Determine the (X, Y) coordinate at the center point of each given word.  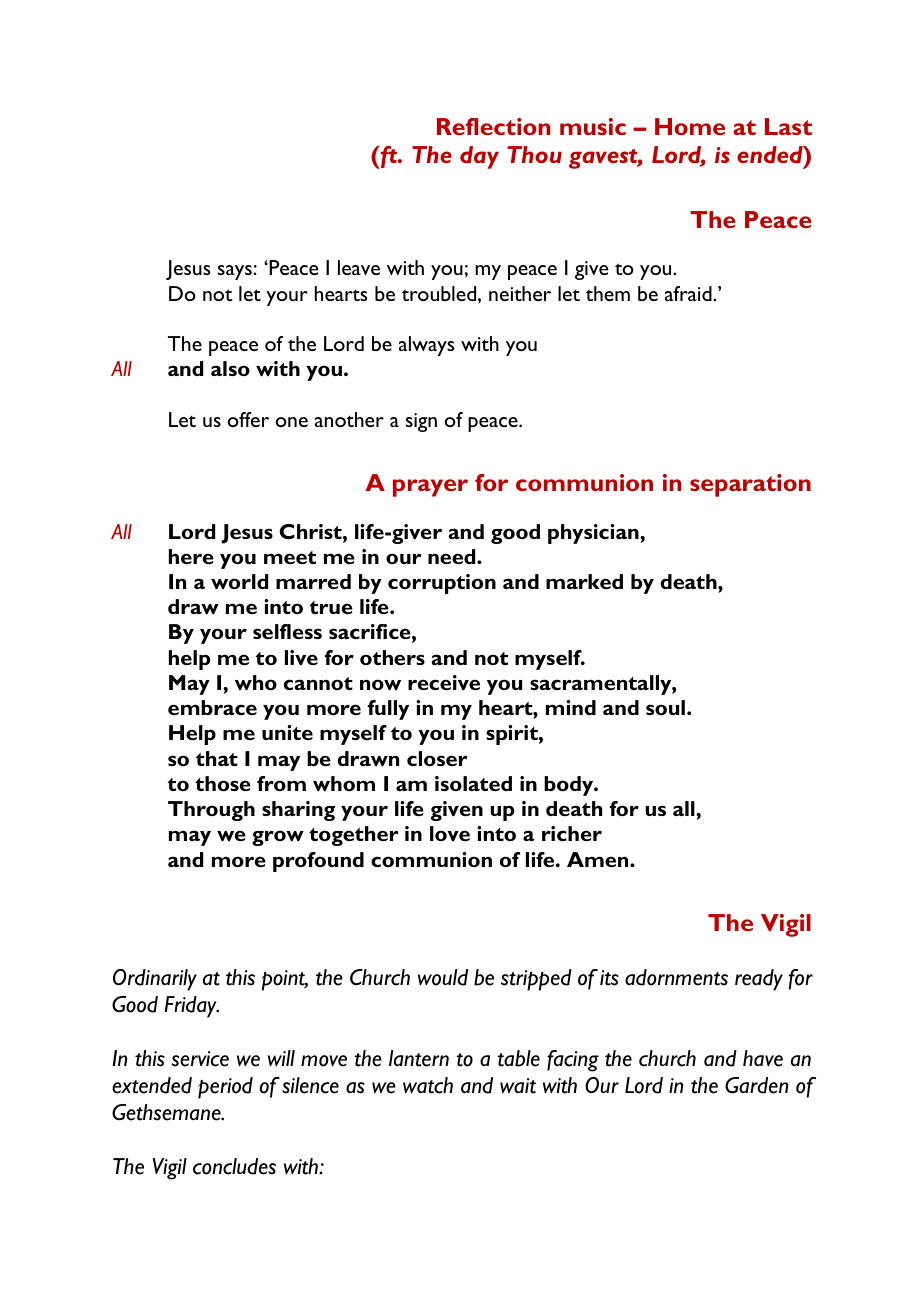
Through (211, 811)
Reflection (493, 126)
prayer (430, 488)
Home (690, 126)
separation (750, 485)
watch (428, 1085)
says (235, 272)
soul (665, 707)
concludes (234, 1166)
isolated (473, 783)
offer (248, 419)
